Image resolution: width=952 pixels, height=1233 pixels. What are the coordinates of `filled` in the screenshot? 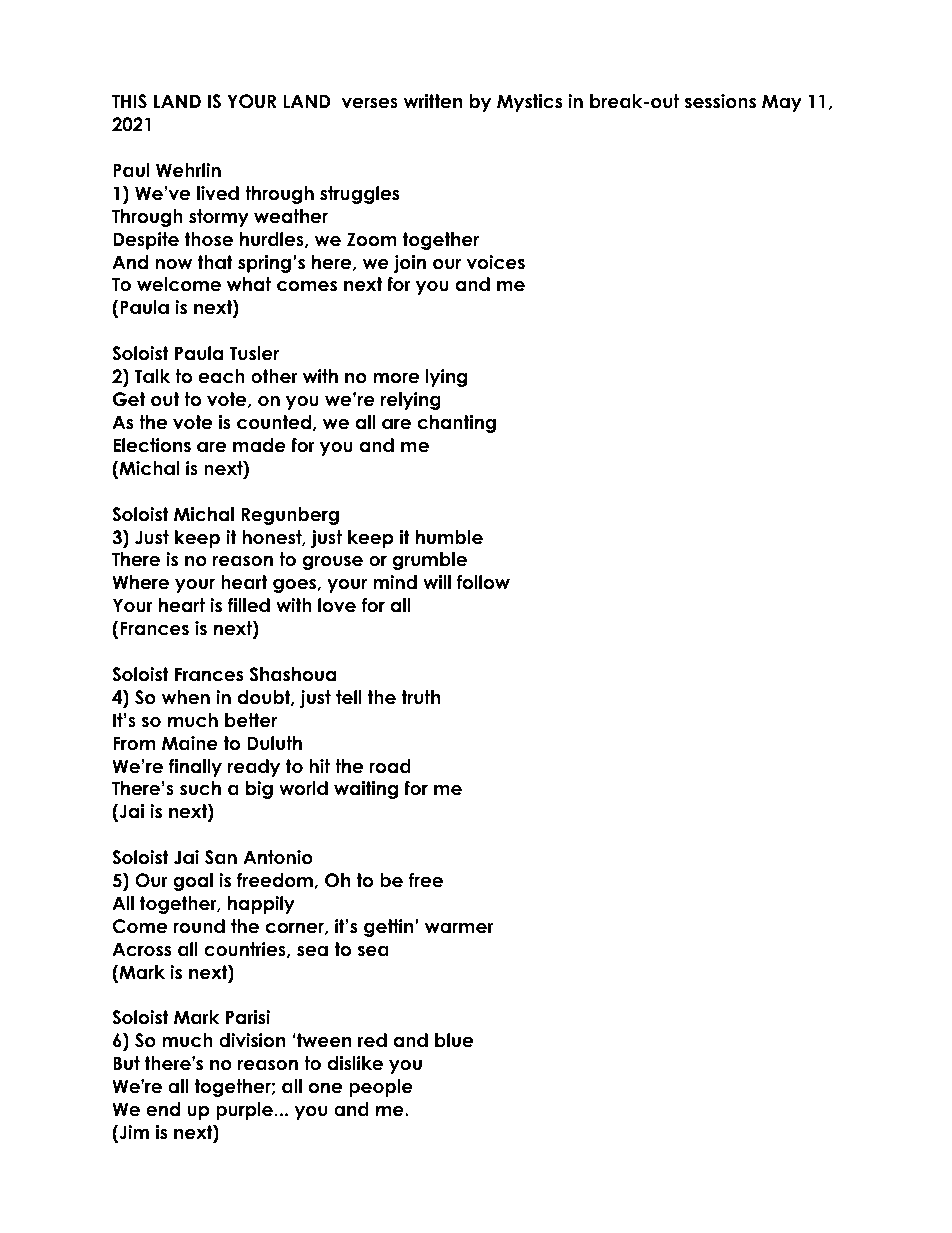 It's located at (249, 605).
